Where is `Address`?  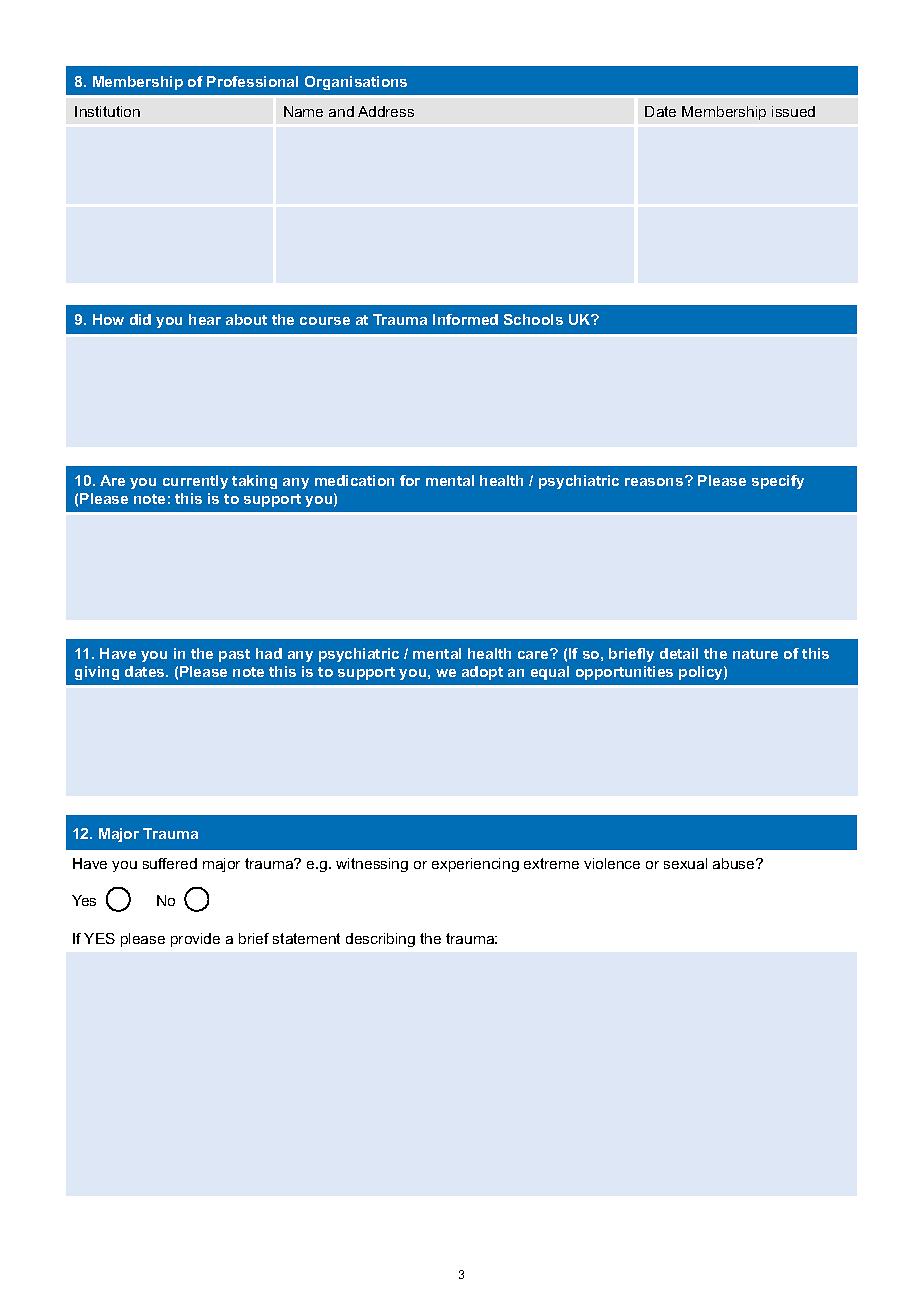 Address is located at coordinates (386, 111).
